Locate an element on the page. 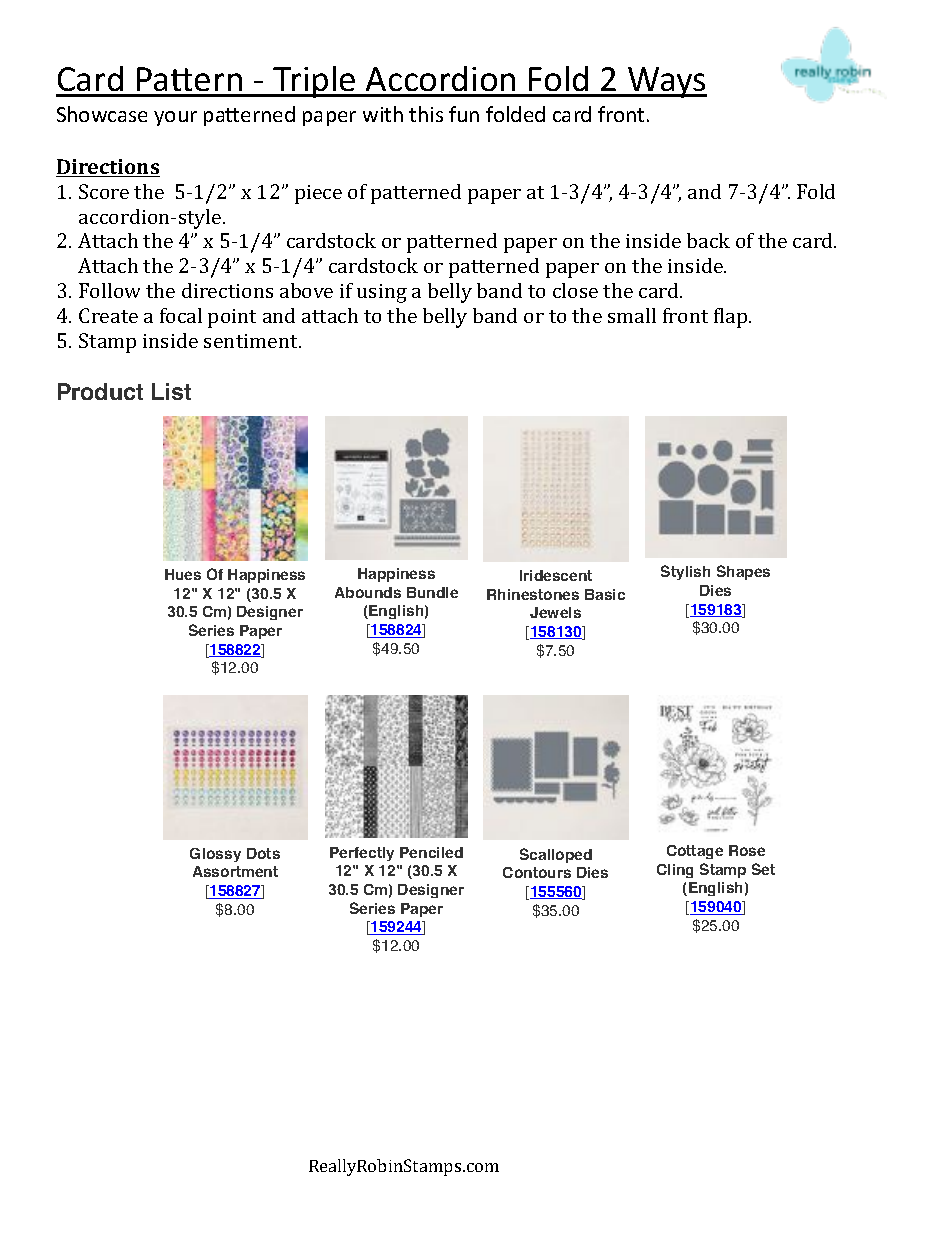 The height and width of the image is (1233, 952). using is located at coordinates (382, 293).
